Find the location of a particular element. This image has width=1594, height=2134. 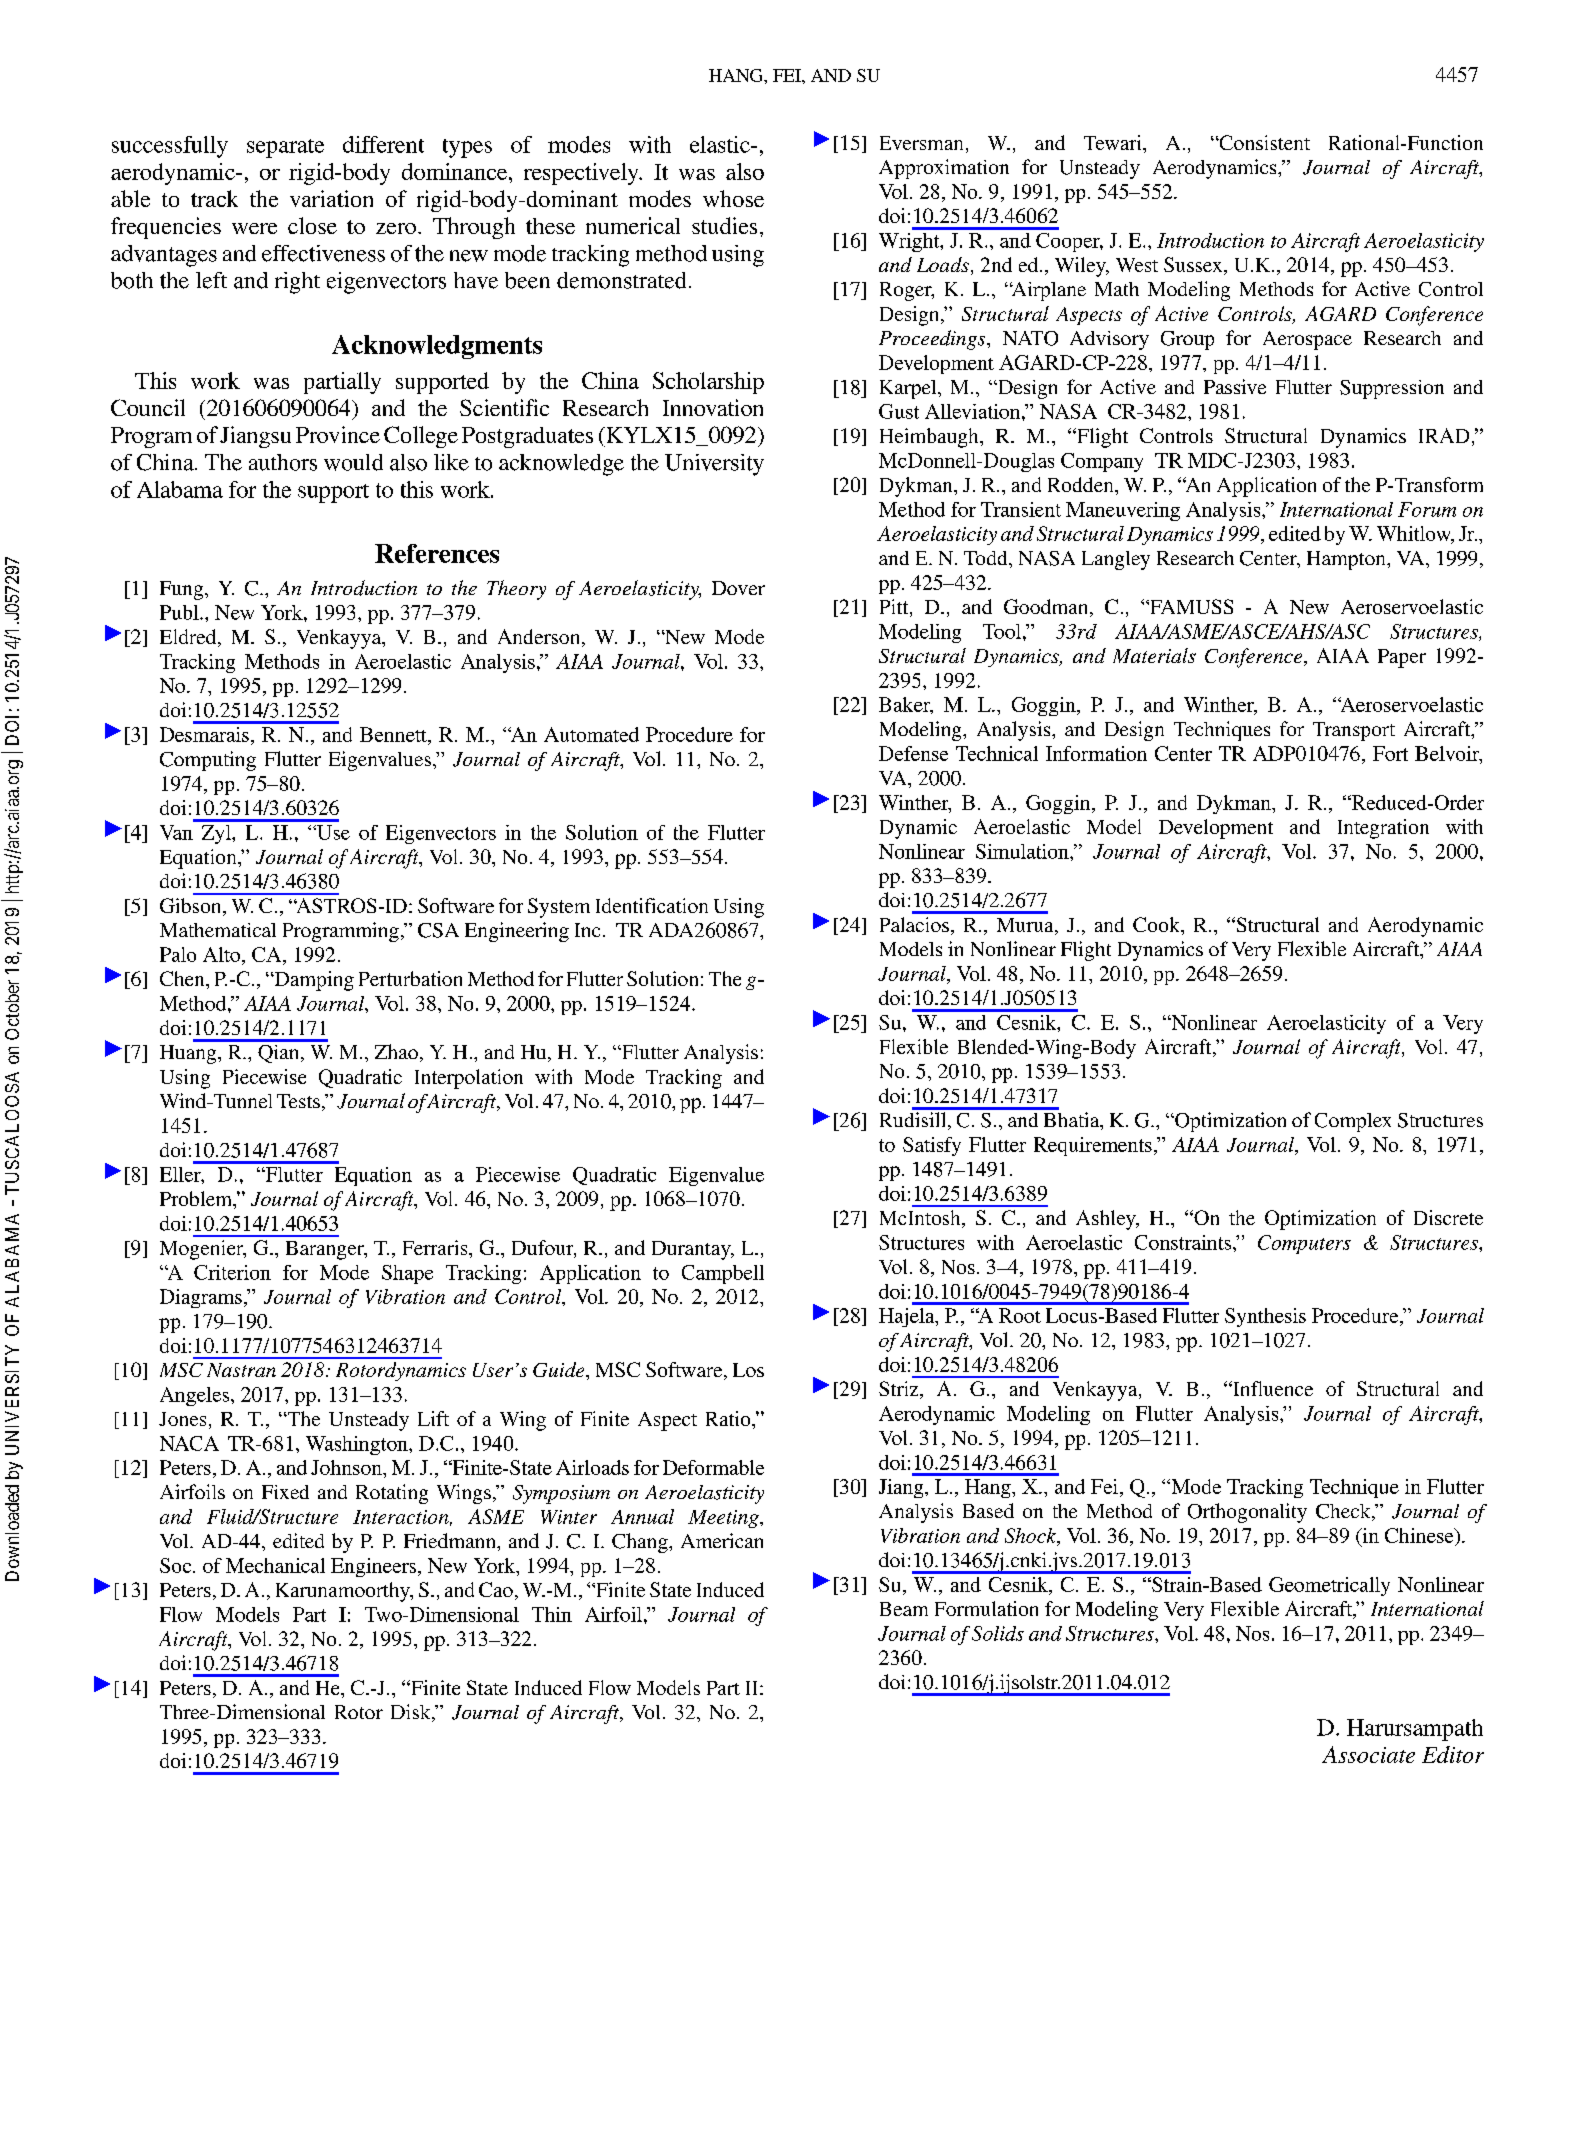

whose is located at coordinates (733, 198).
